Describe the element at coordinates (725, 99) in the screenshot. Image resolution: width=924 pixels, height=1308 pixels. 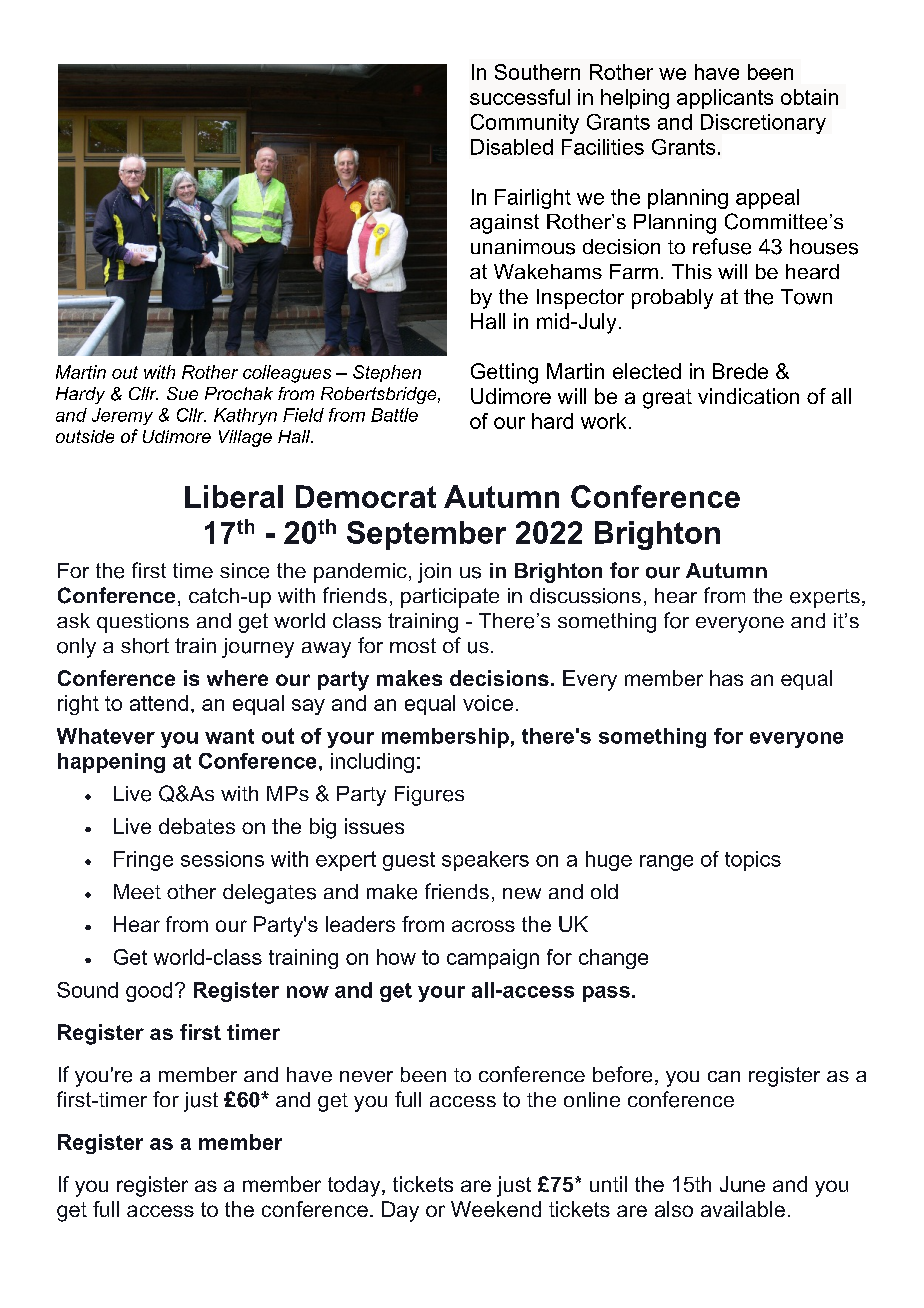
I see `applicants` at that location.
